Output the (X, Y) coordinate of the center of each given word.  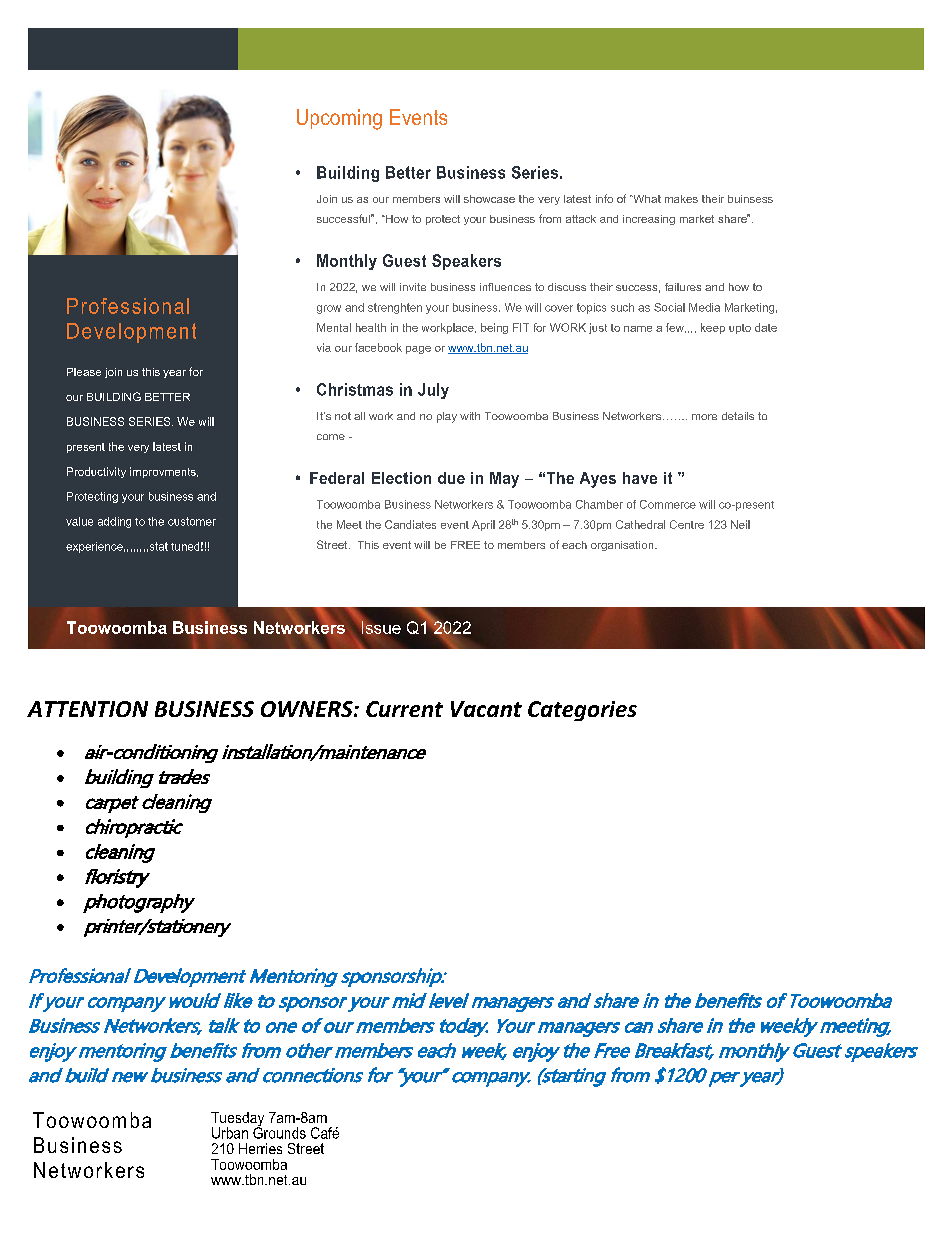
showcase (489, 199)
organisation (623, 546)
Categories (582, 711)
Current (404, 709)
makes (681, 199)
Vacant (486, 709)
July (433, 391)
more (704, 417)
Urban (230, 1133)
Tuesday (237, 1120)
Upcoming (339, 119)
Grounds (279, 1132)
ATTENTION (87, 709)
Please (84, 372)
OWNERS (308, 709)
